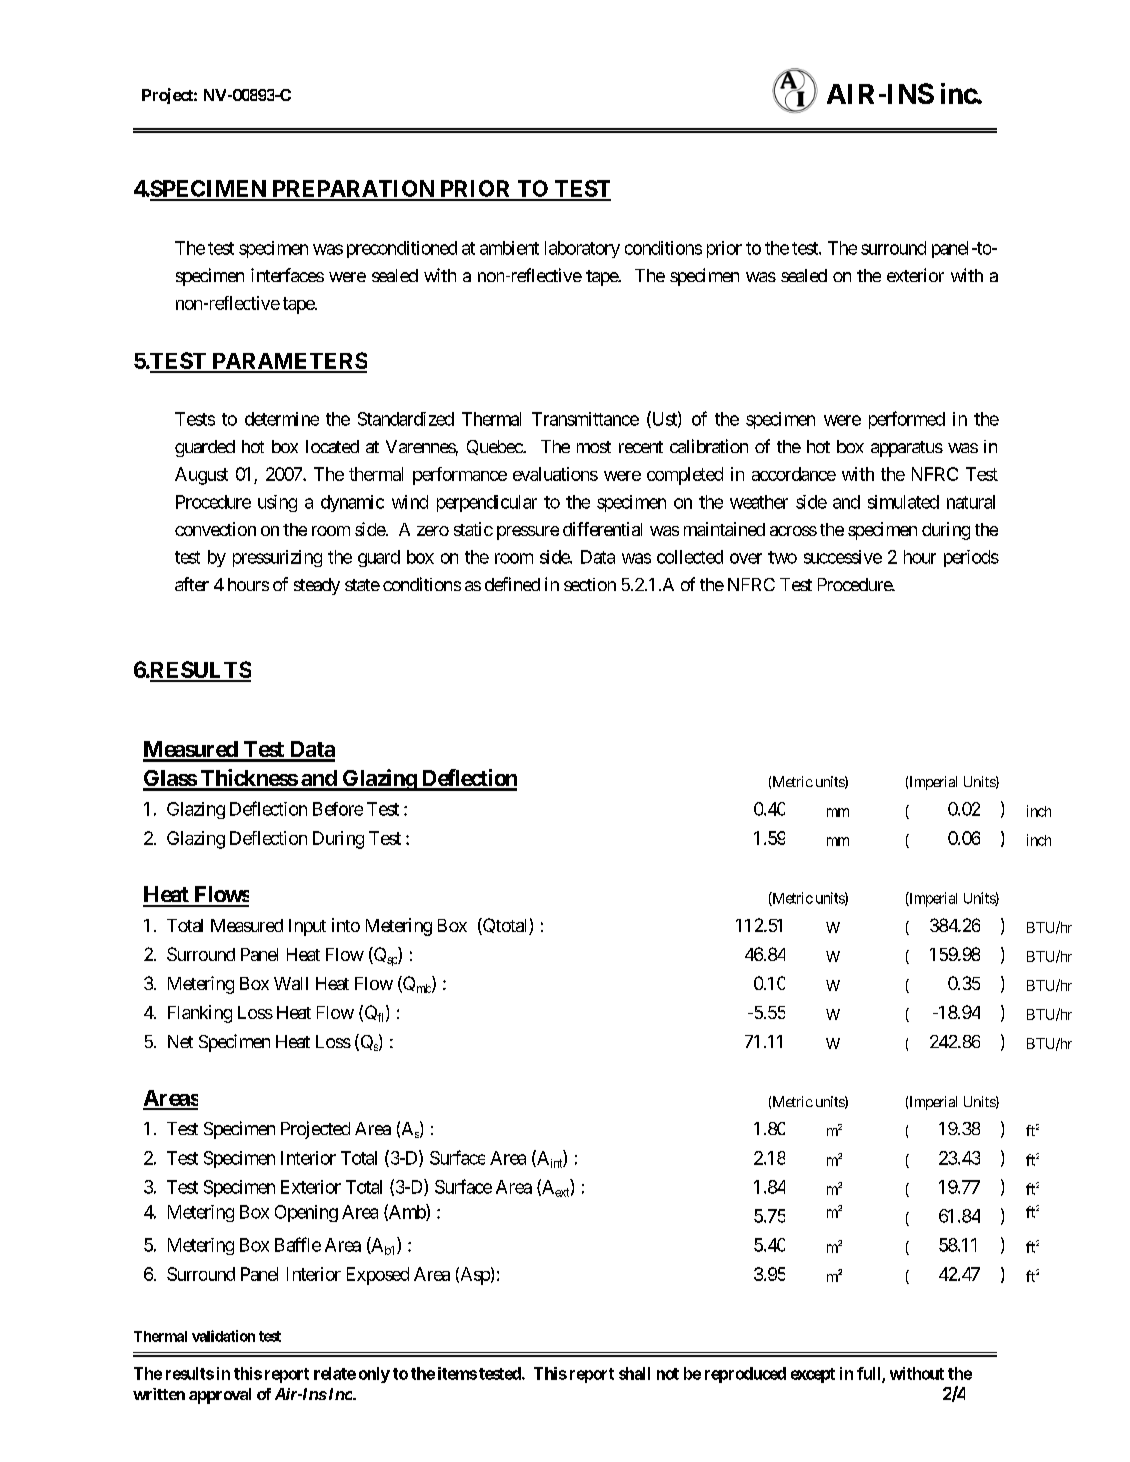 The width and height of the screenshot is (1130, 1462). I want to click on Before, so click(338, 809).
